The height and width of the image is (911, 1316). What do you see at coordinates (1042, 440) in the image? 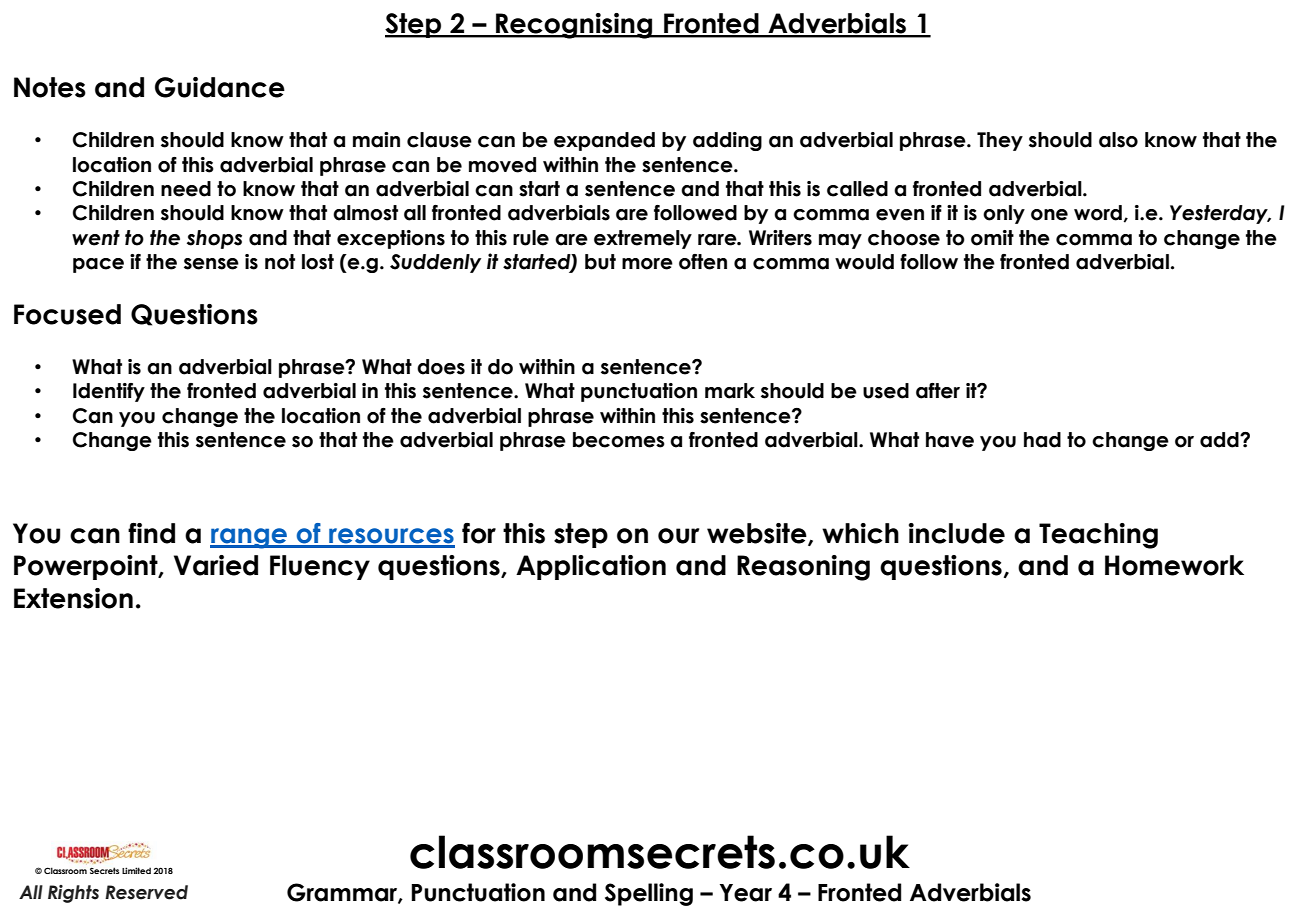
I see `had` at bounding box center [1042, 440].
